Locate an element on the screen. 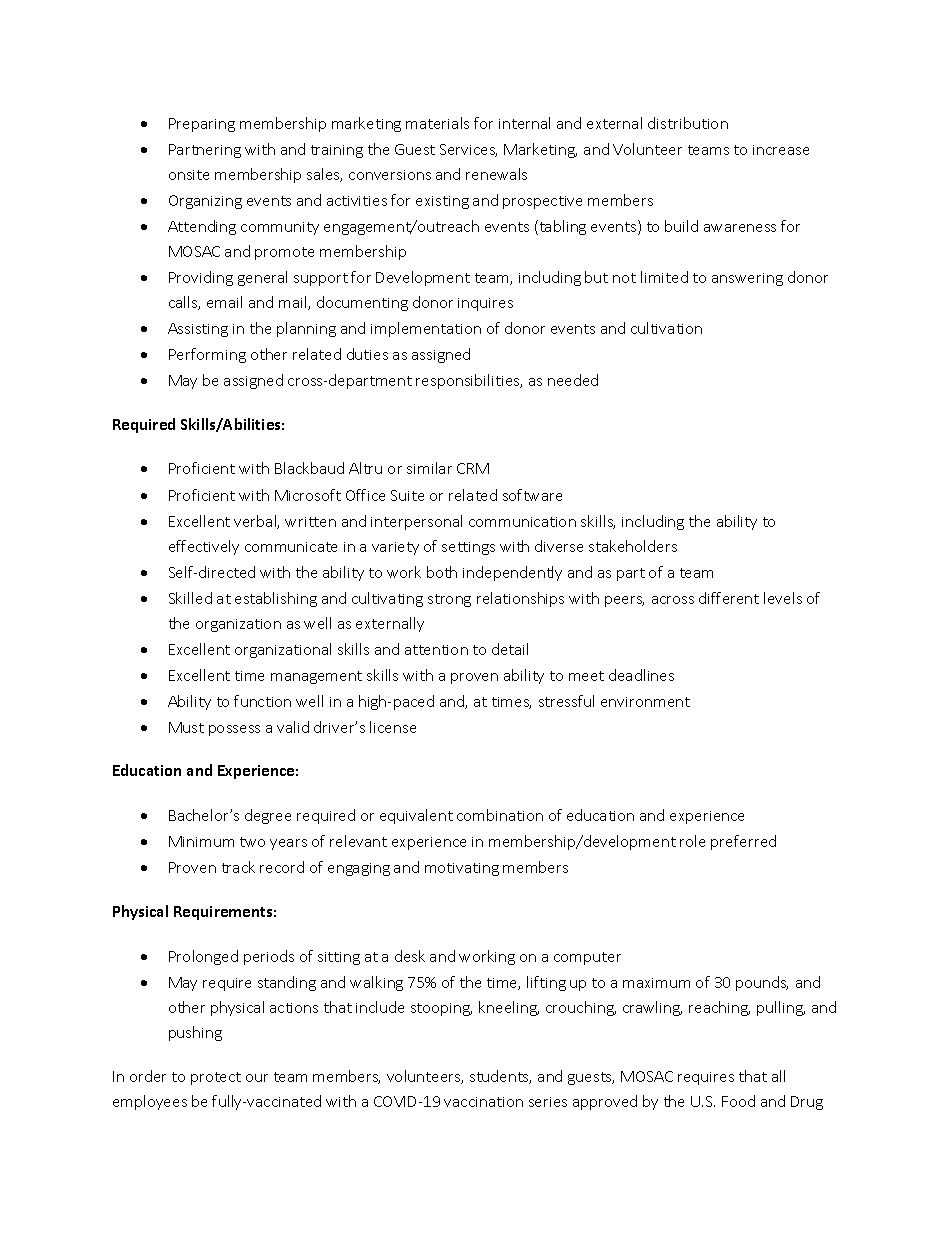  Blackbaud is located at coordinates (309, 468).
